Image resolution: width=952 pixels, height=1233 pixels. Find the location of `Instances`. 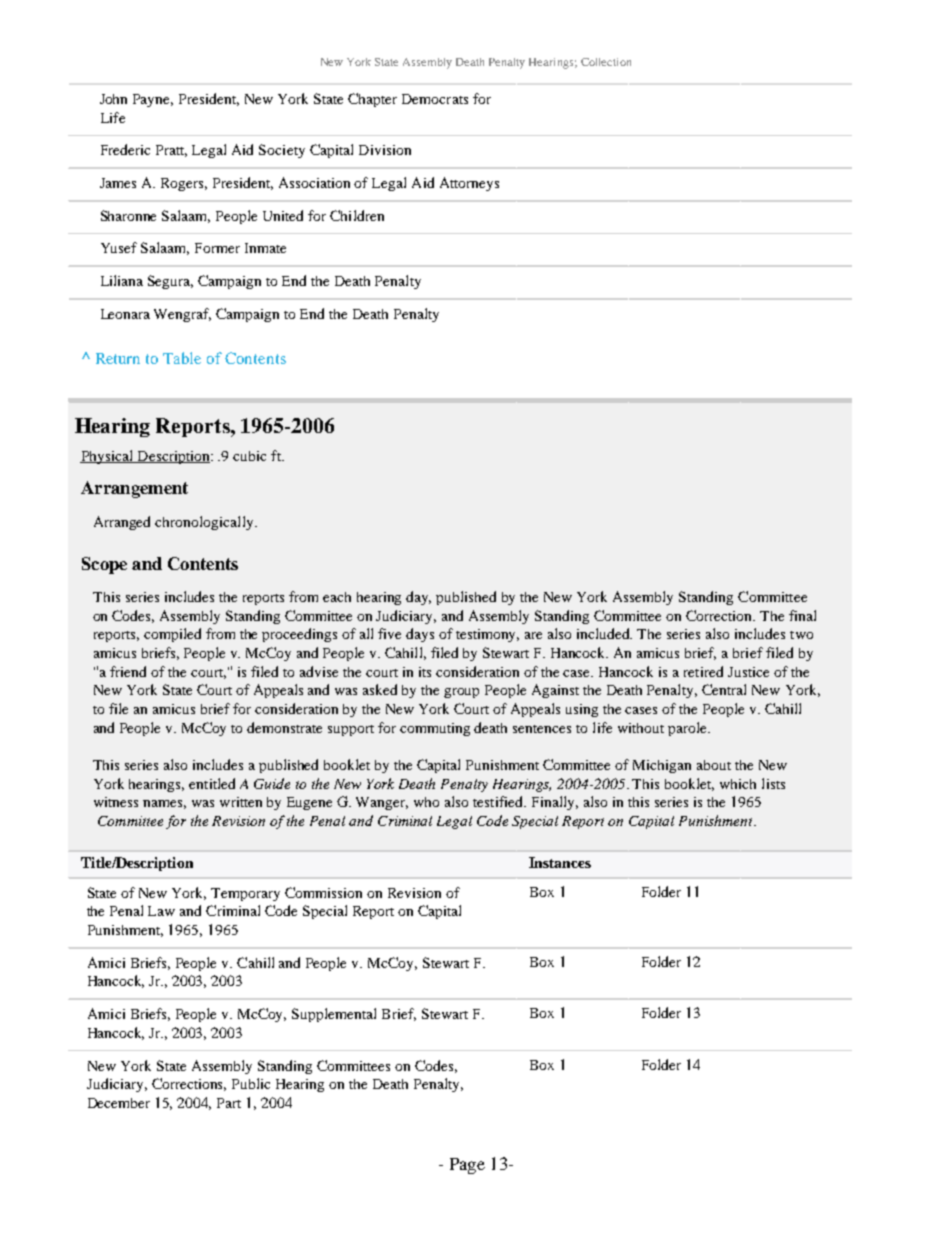

Instances is located at coordinates (560, 862).
